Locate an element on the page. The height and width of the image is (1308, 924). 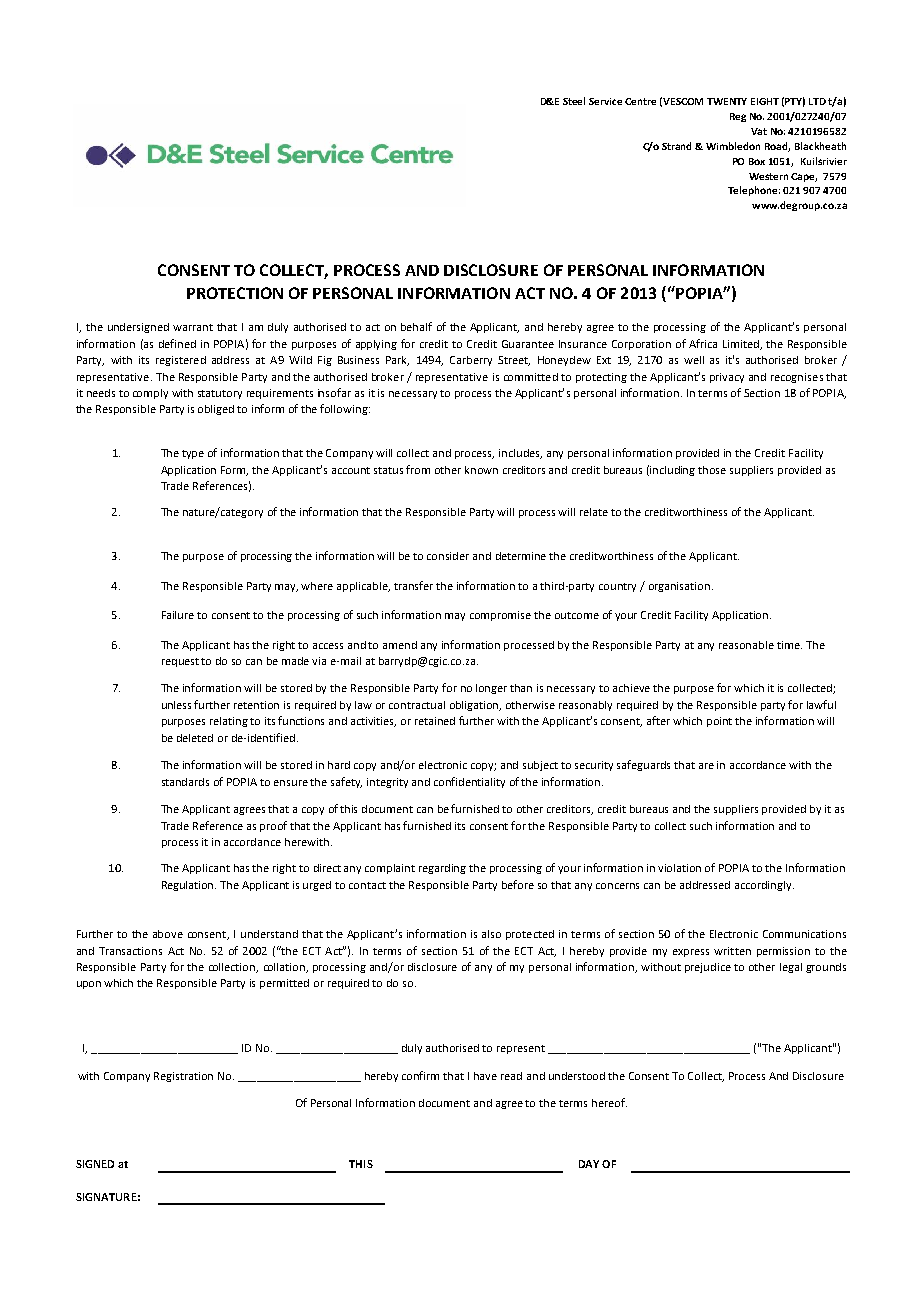
PROTECTION is located at coordinates (235, 293).
